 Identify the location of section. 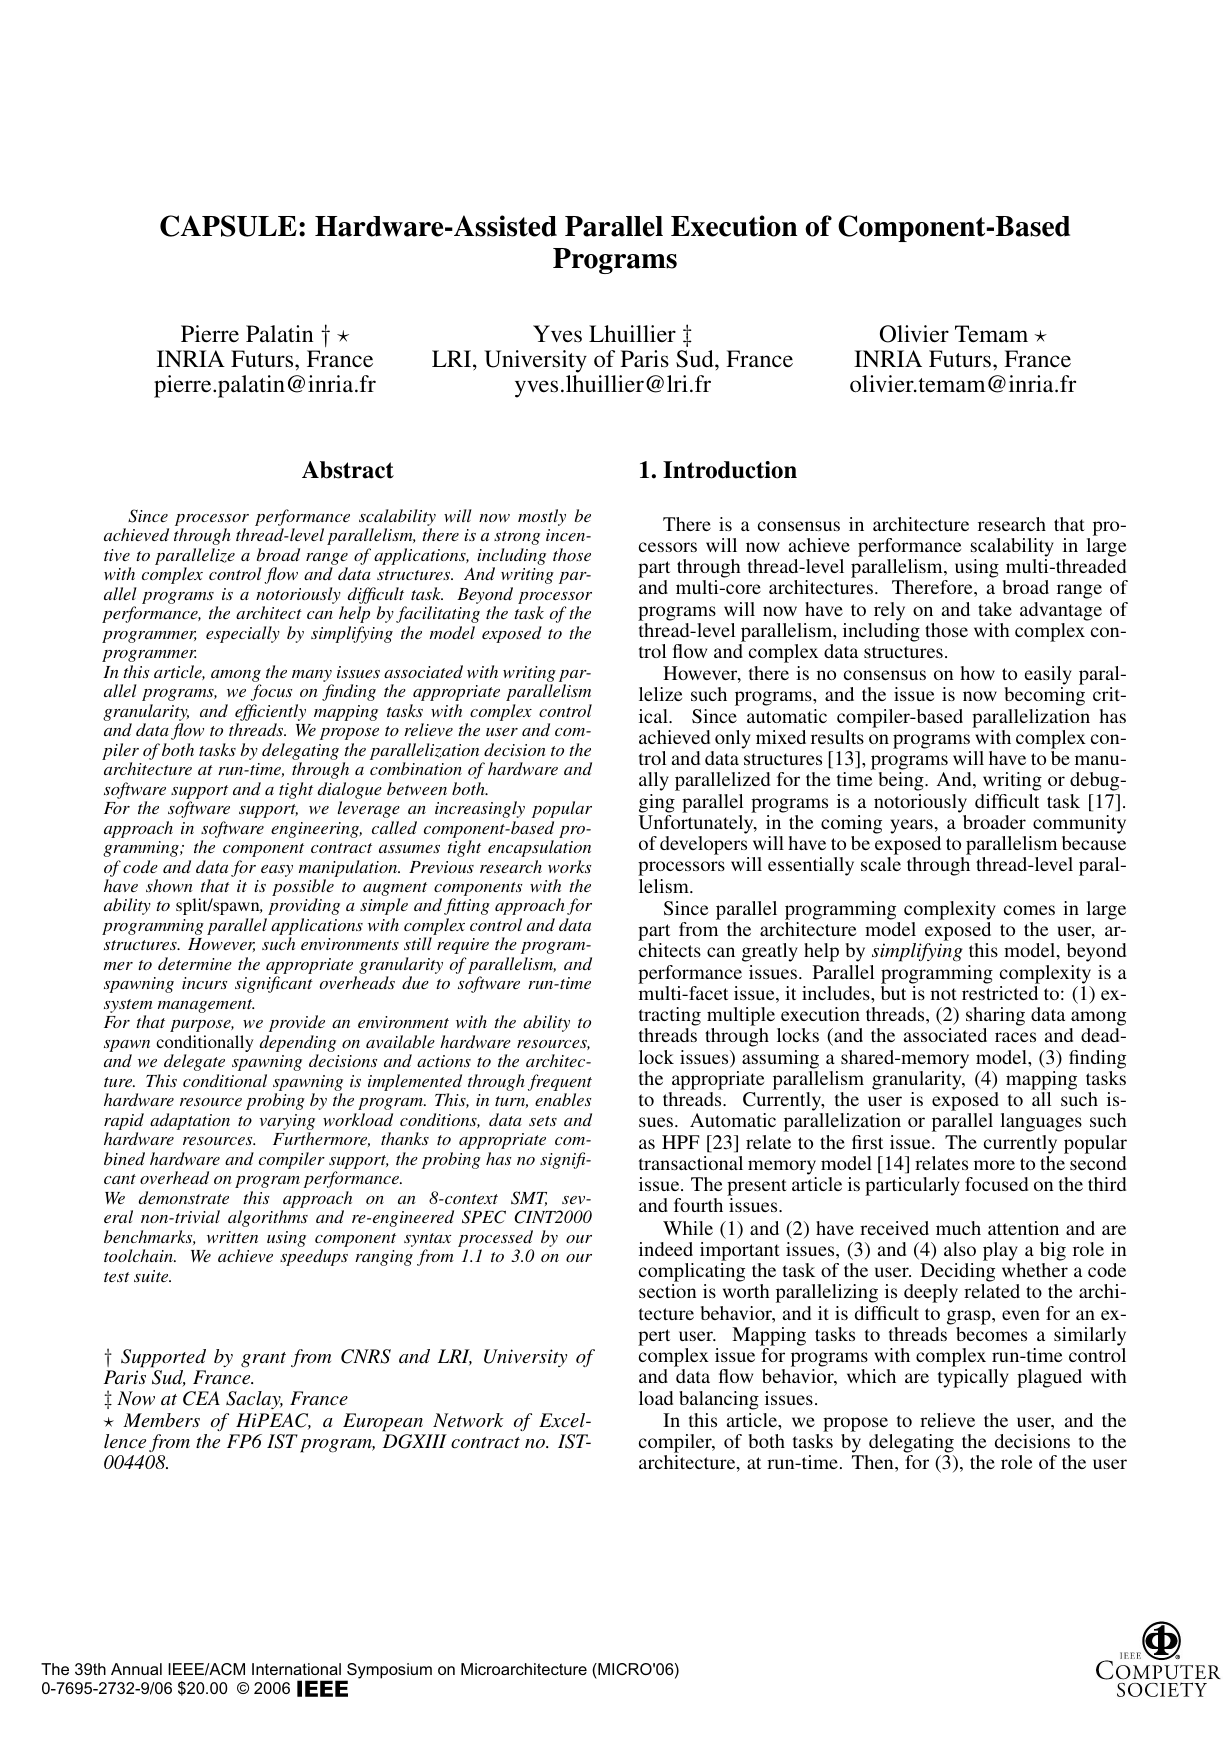
(667, 1291).
